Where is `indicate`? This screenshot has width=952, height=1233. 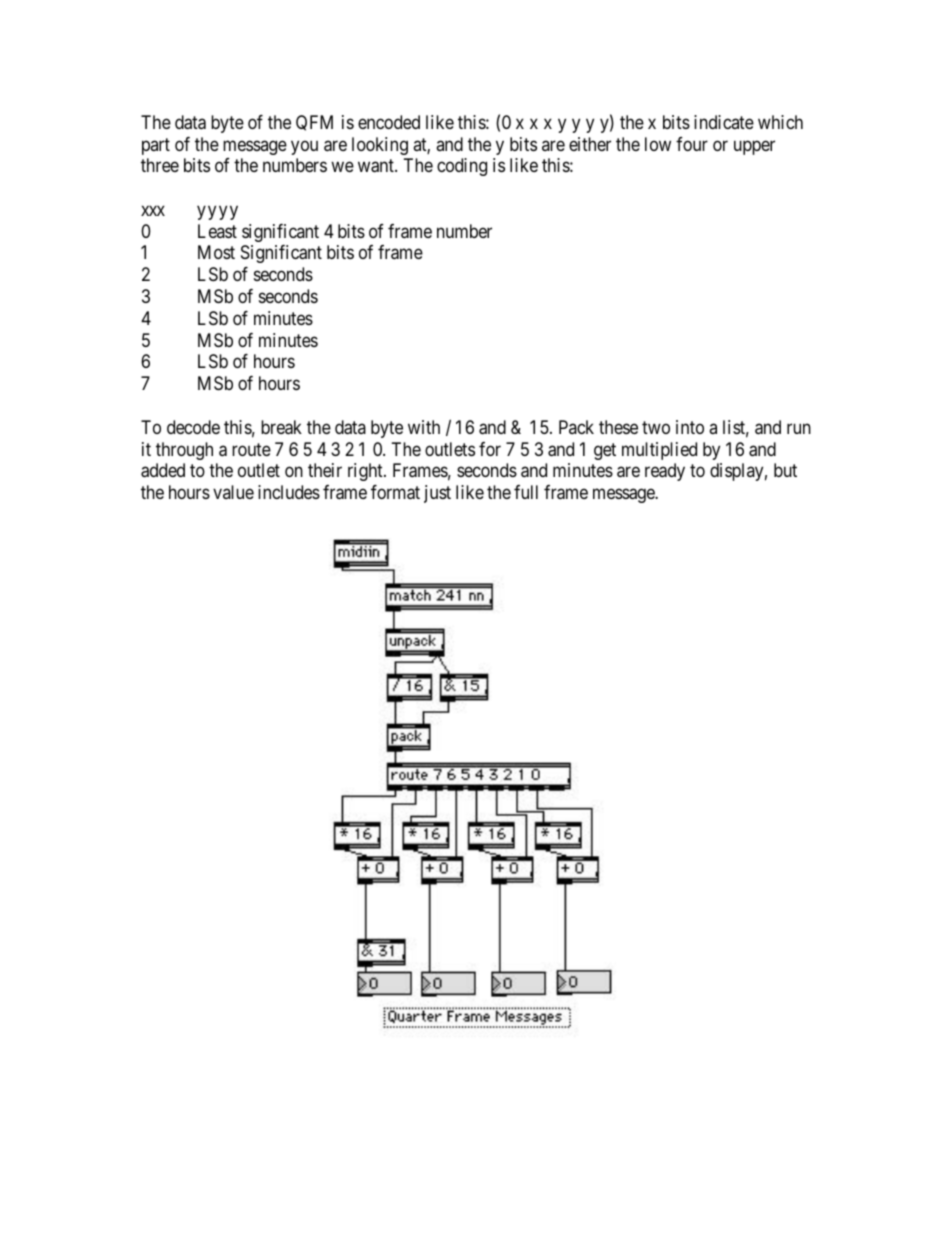 indicate is located at coordinates (724, 122).
